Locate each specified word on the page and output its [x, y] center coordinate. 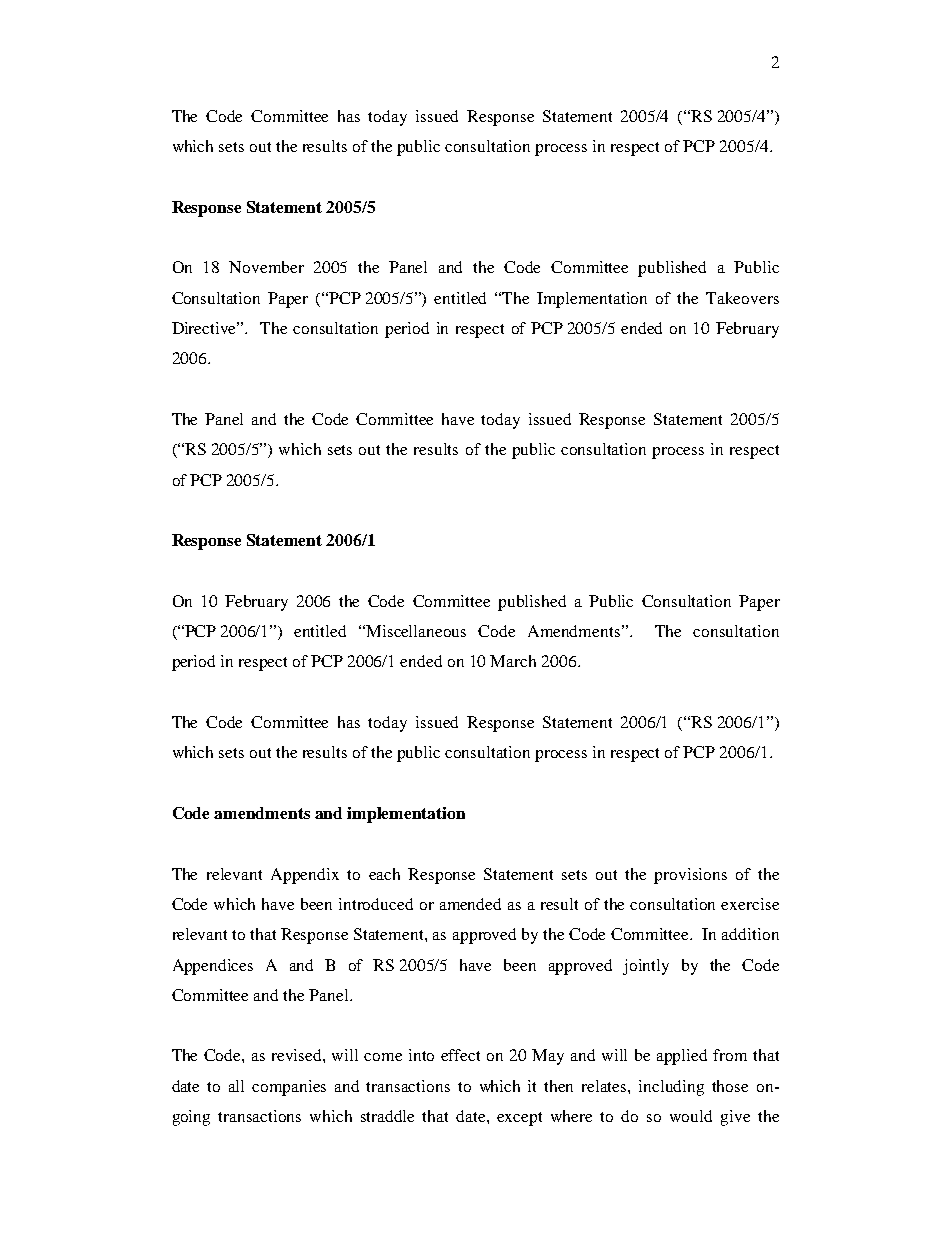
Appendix [305, 876]
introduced [376, 904]
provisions [690, 876]
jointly [646, 967]
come [383, 1057]
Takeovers [742, 298]
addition [750, 934]
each [384, 874]
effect [460, 1055]
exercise [750, 904]
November [266, 267]
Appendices [213, 967]
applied [682, 1057]
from [730, 1055]
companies [289, 1088]
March [513, 661]
